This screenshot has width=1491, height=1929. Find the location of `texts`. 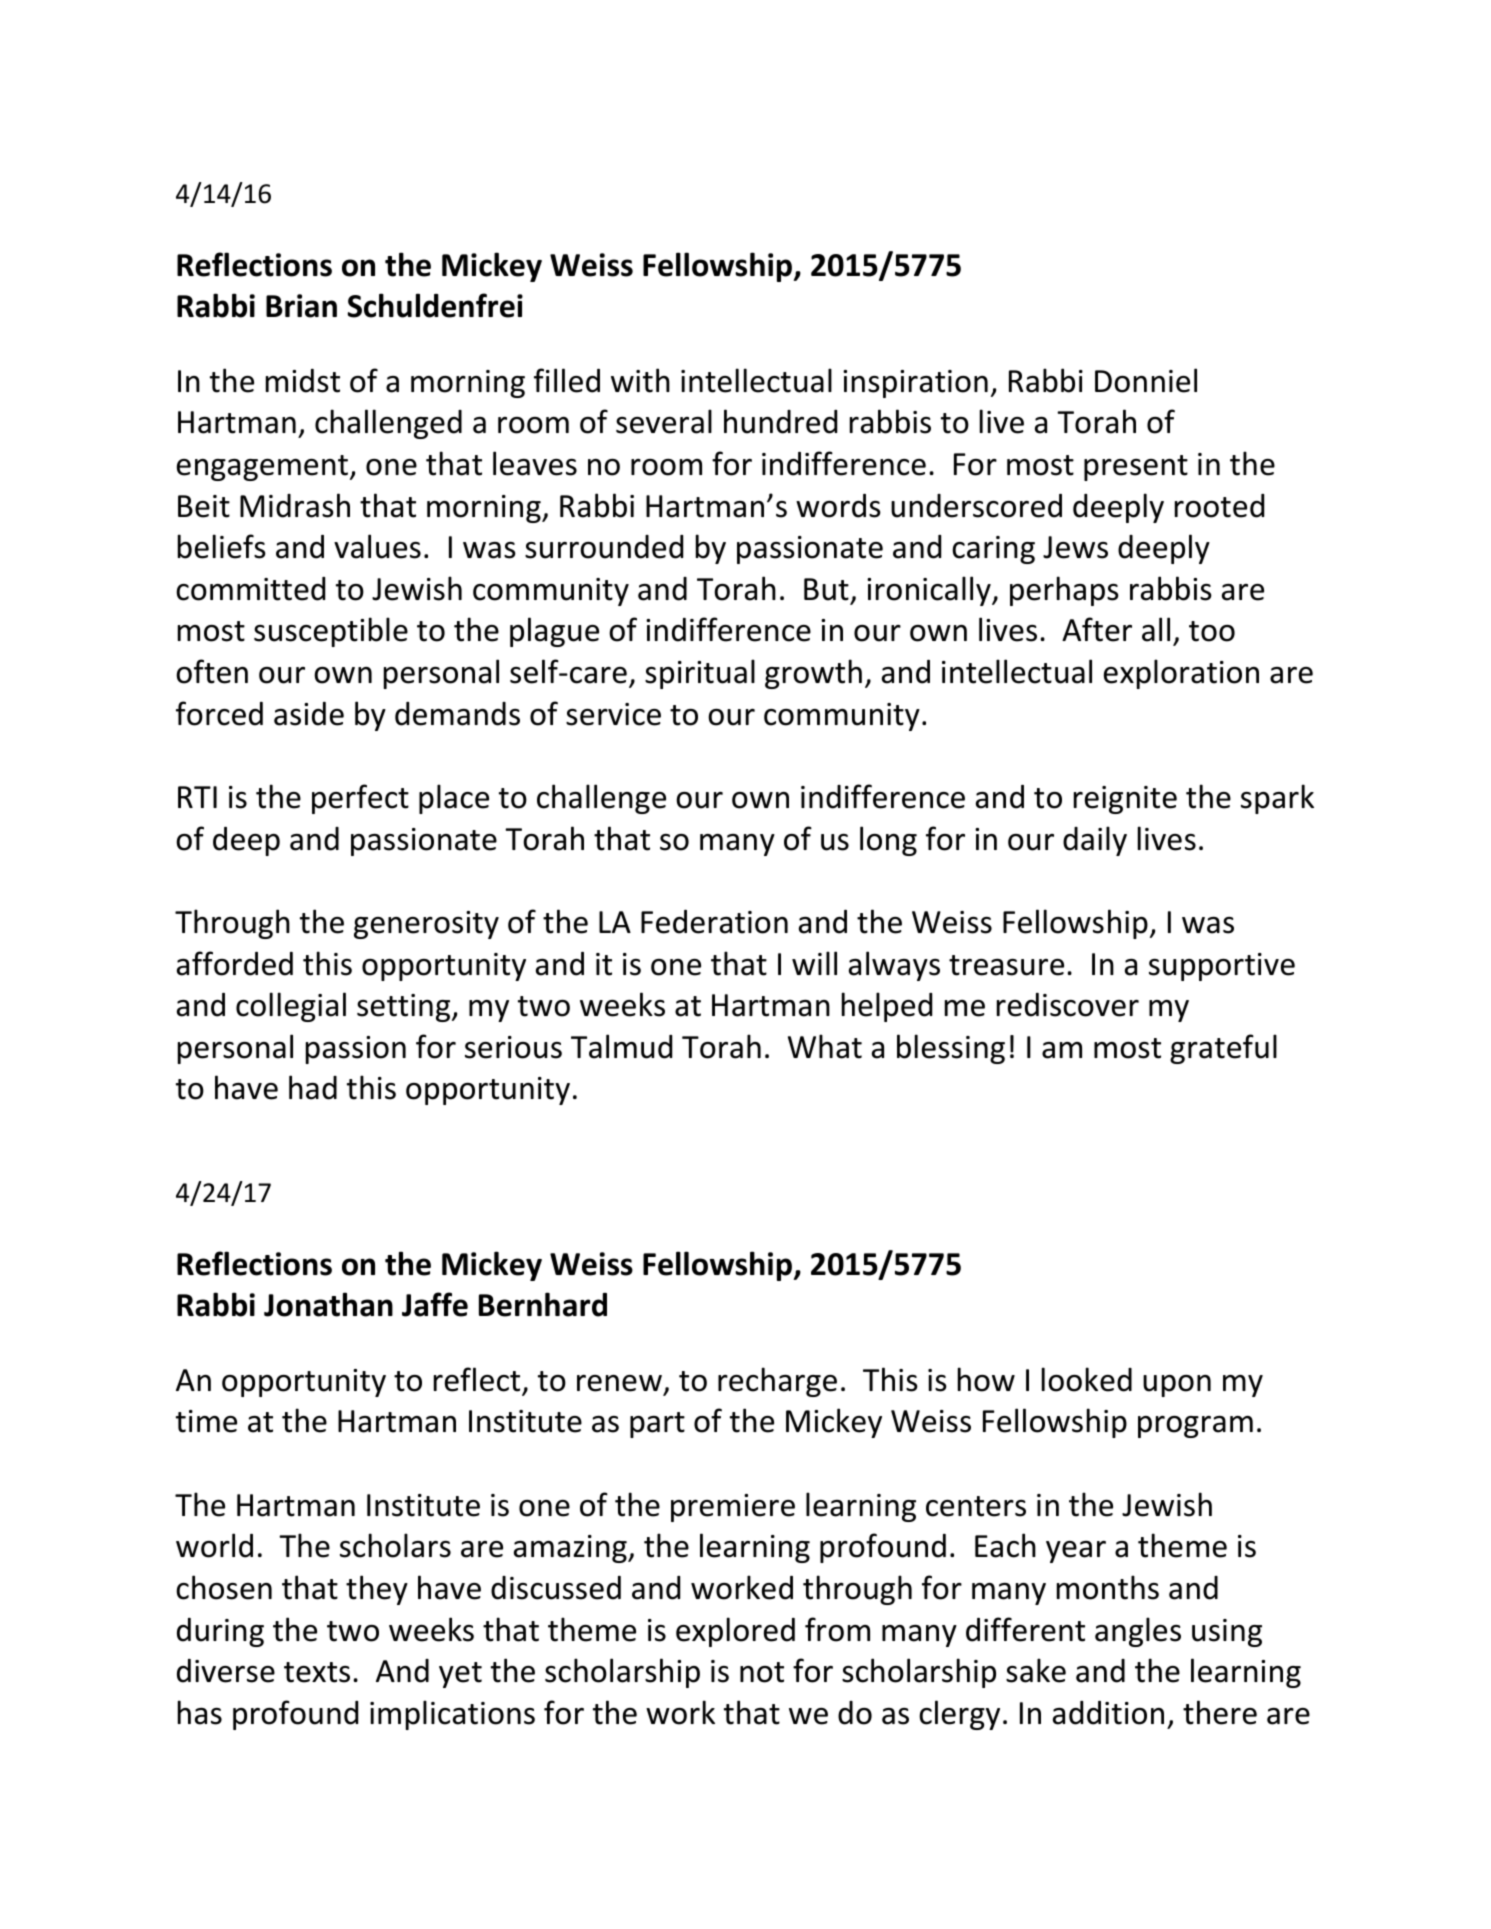

texts is located at coordinates (317, 1672).
